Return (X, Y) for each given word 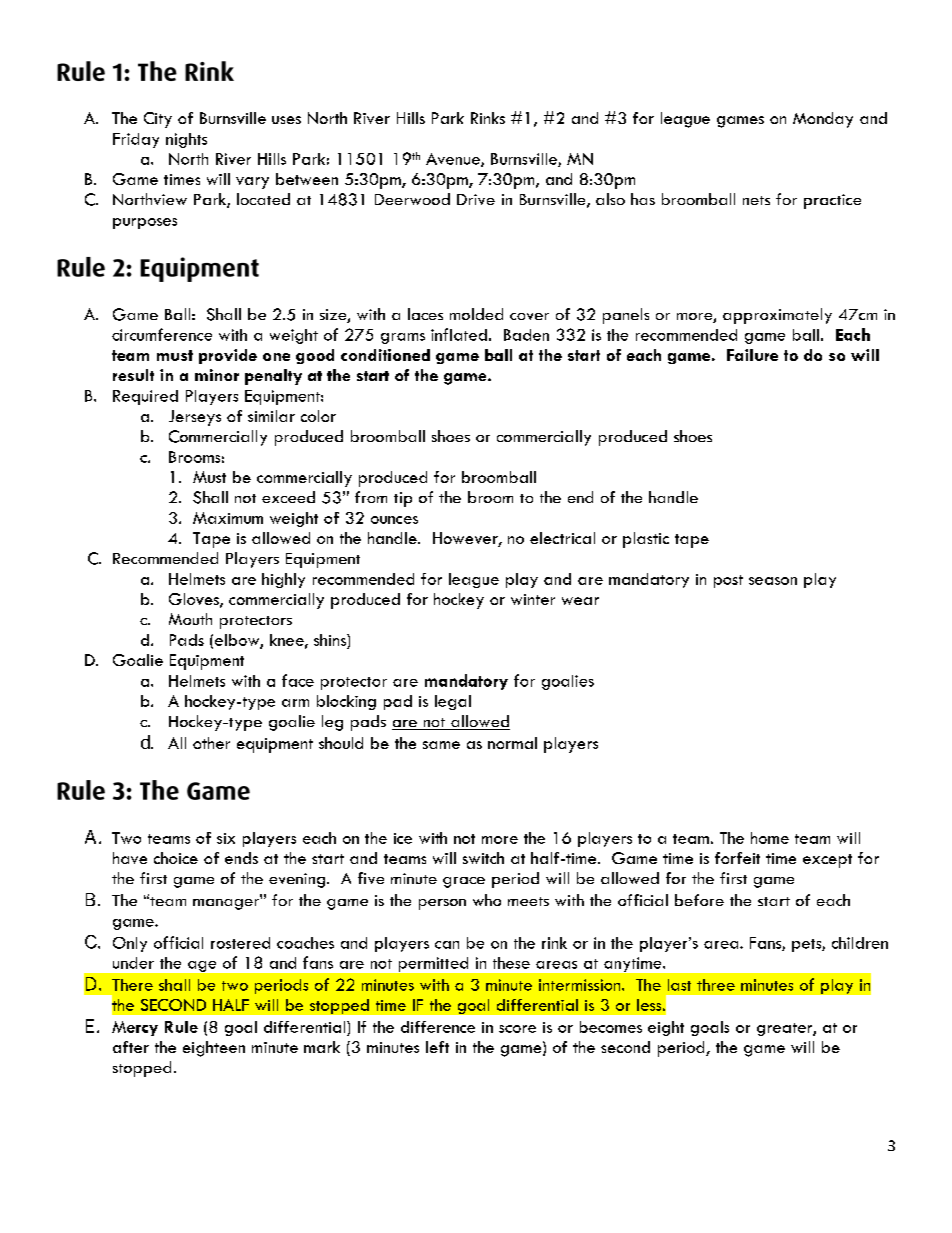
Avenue (454, 160)
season (773, 581)
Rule (181, 1027)
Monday (823, 120)
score (517, 1029)
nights (186, 140)
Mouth (190, 619)
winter (533, 599)
